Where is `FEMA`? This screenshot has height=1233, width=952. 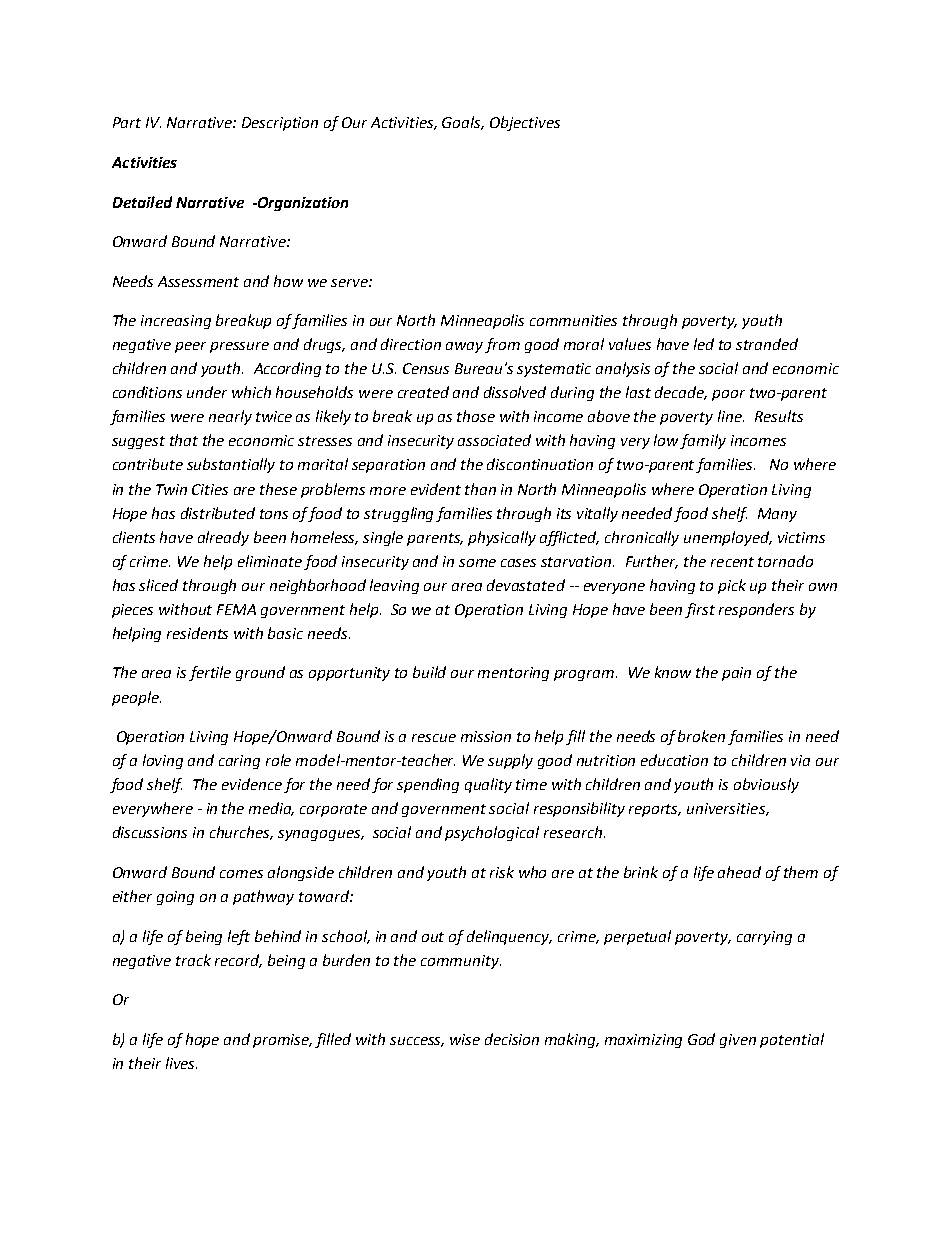 FEMA is located at coordinates (236, 609).
